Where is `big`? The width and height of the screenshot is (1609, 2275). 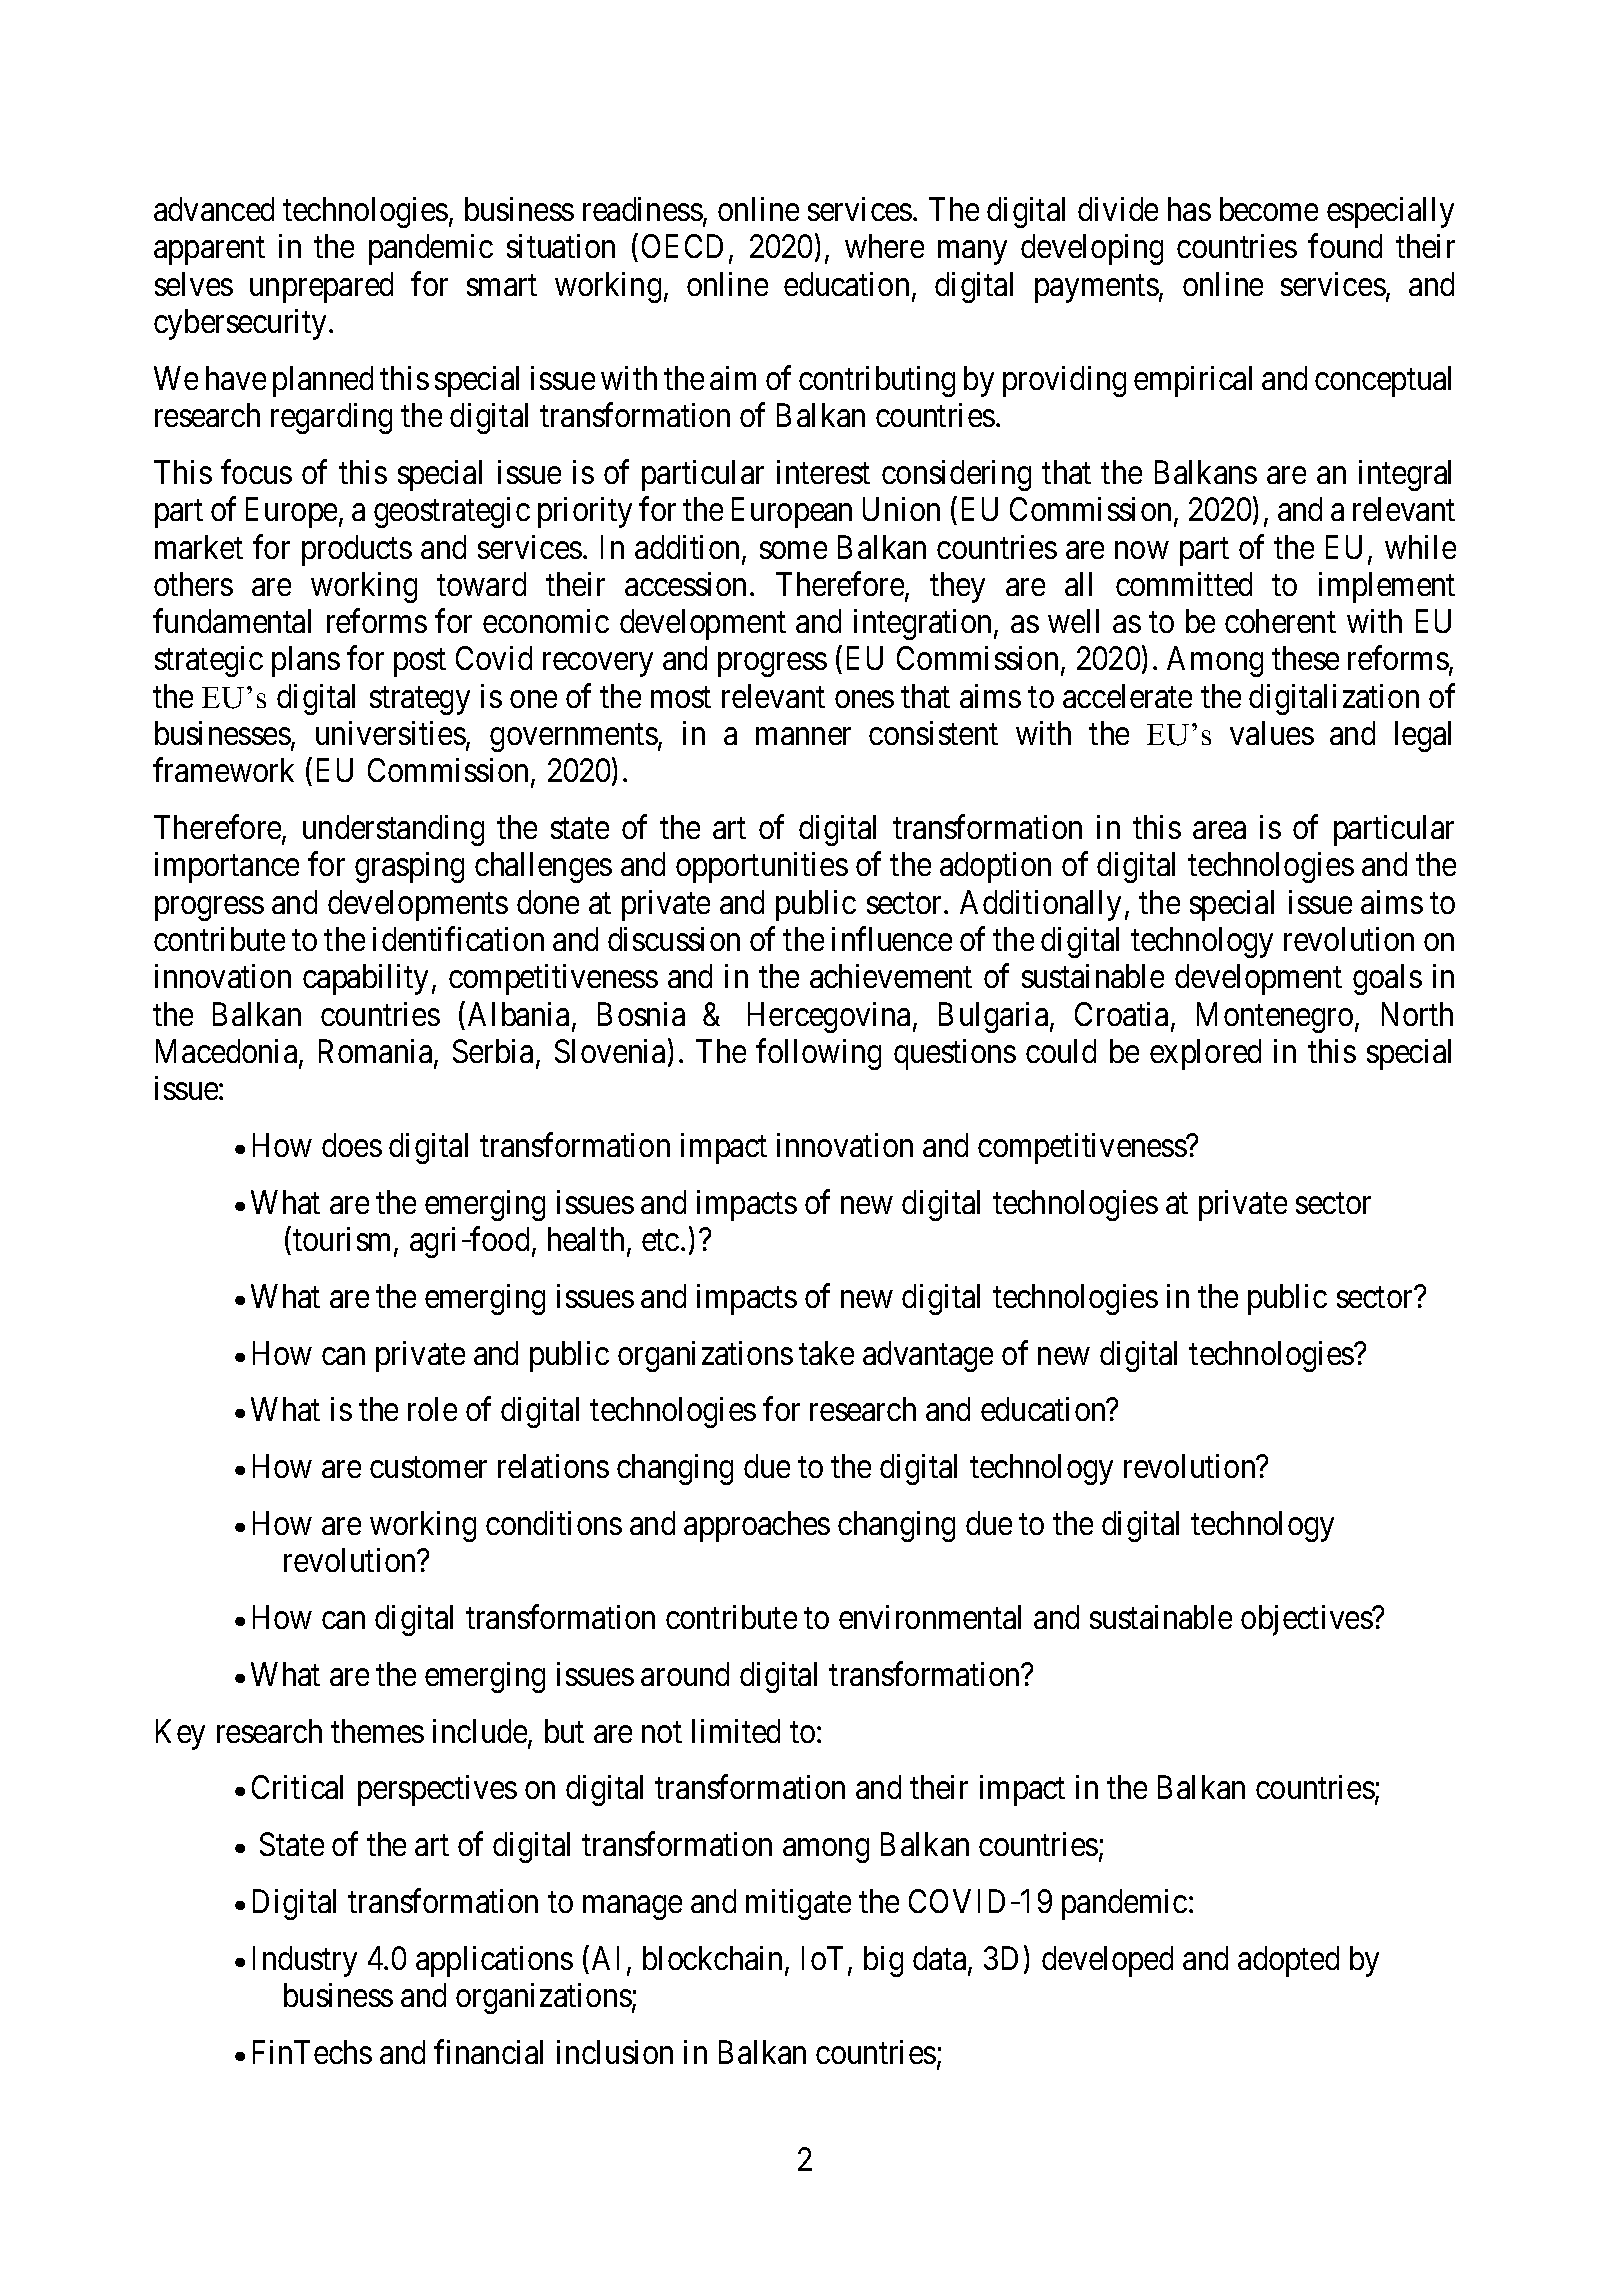 big is located at coordinates (883, 1961).
